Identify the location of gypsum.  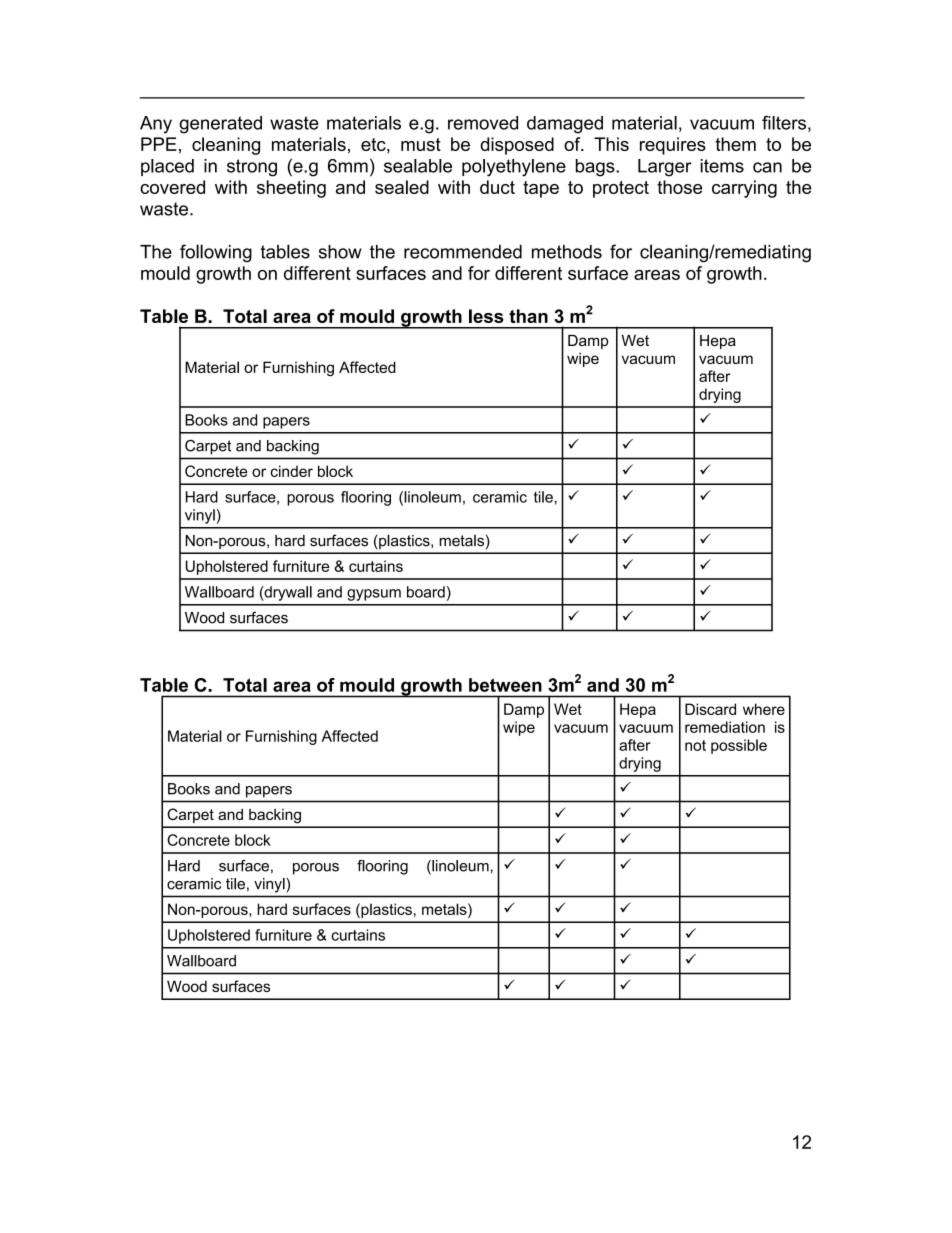
(374, 595).
